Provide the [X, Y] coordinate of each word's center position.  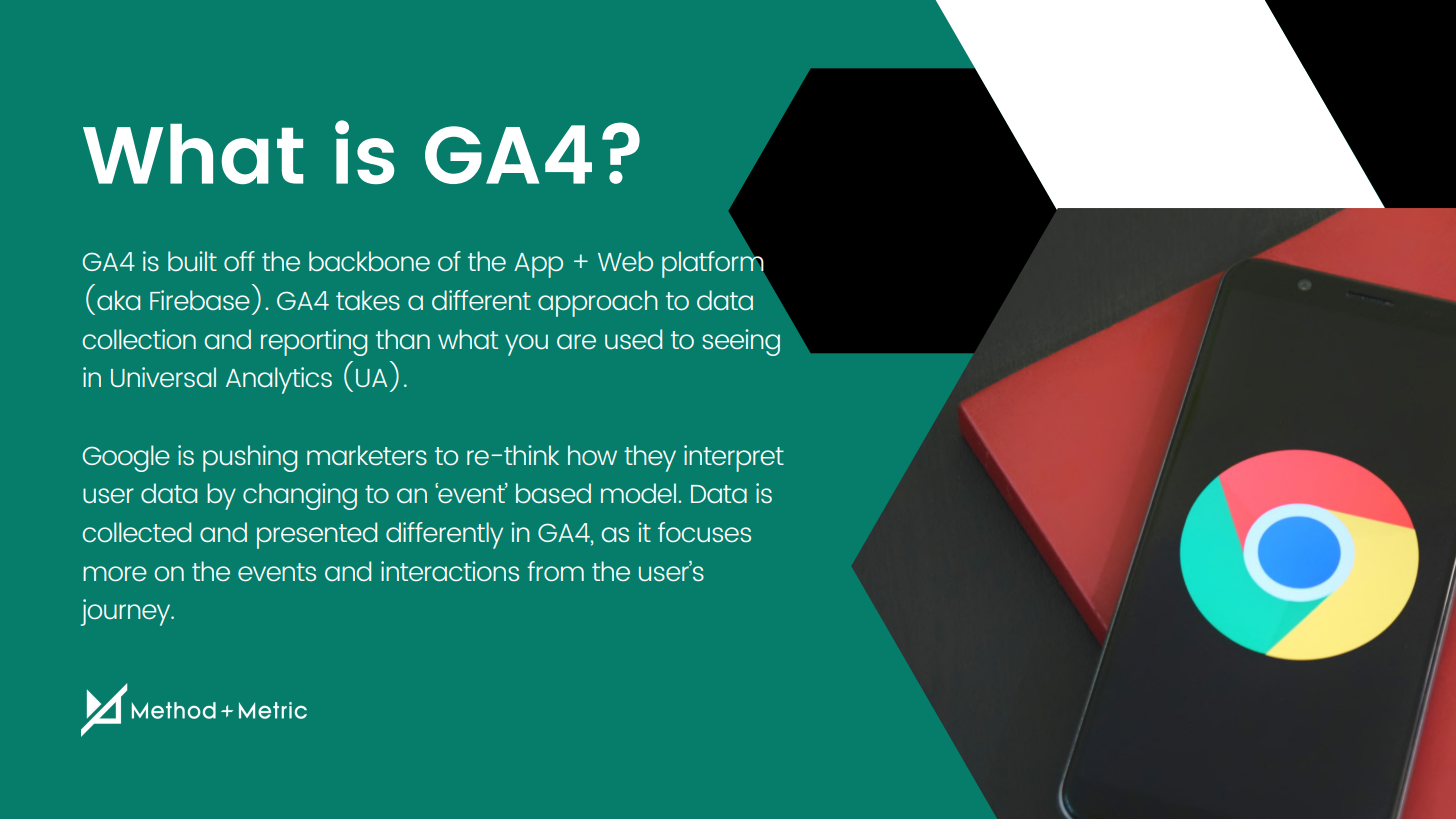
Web [625, 261]
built [192, 261]
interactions [450, 571]
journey [127, 612]
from [555, 571]
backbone [369, 261]
